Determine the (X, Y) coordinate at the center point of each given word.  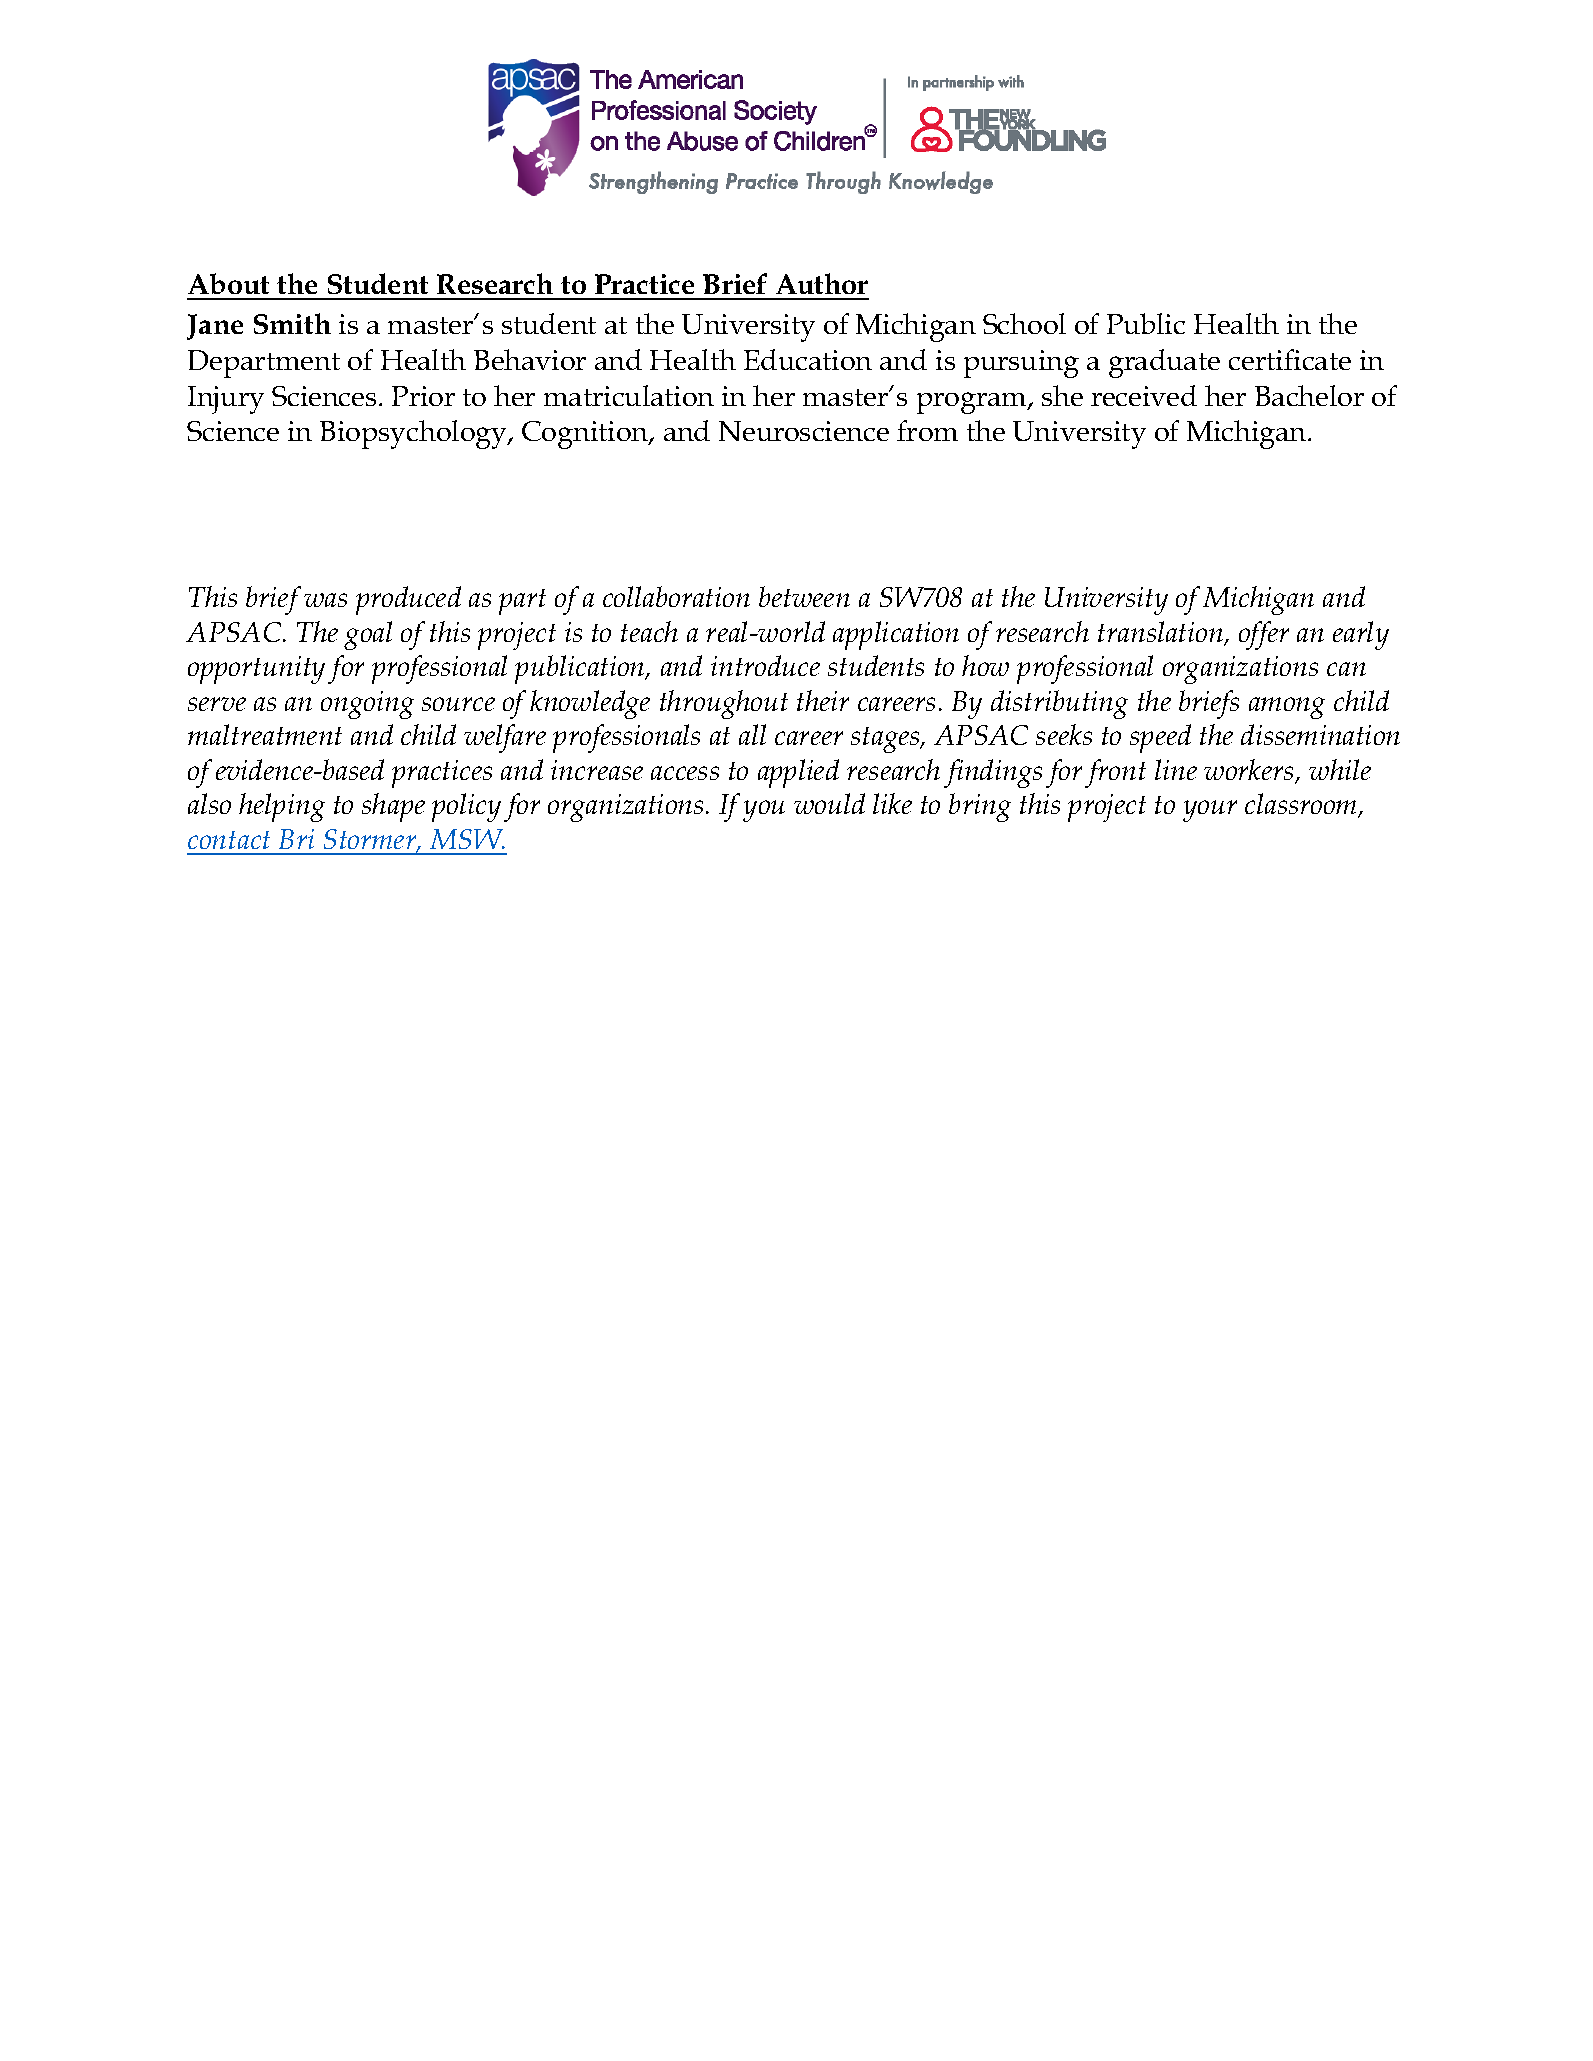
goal (368, 635)
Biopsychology (414, 434)
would (829, 803)
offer (1264, 635)
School (1024, 323)
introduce (765, 665)
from (927, 430)
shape (393, 807)
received (1144, 395)
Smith (292, 323)
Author (822, 283)
